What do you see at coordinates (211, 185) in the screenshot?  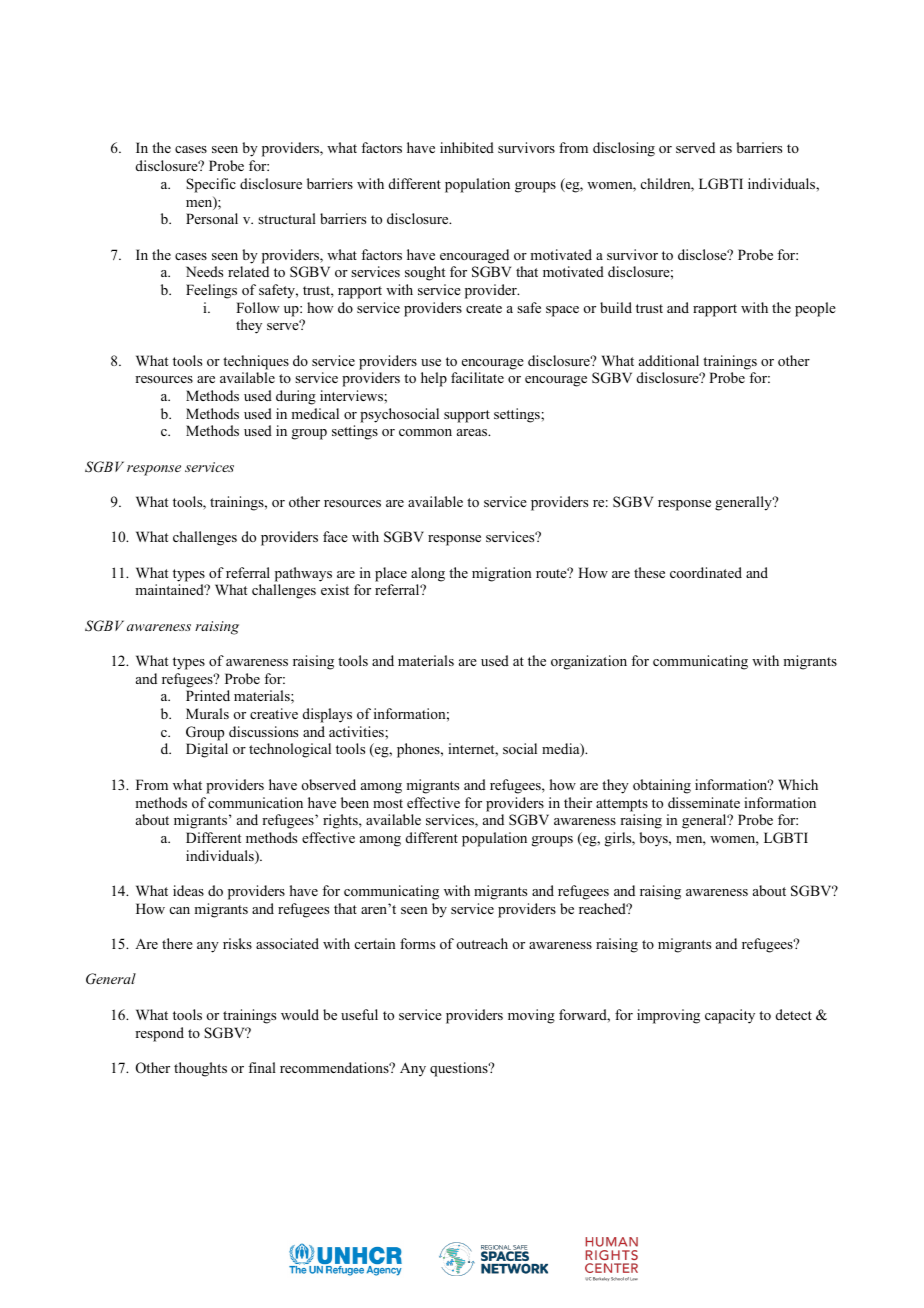 I see `Specific` at bounding box center [211, 185].
